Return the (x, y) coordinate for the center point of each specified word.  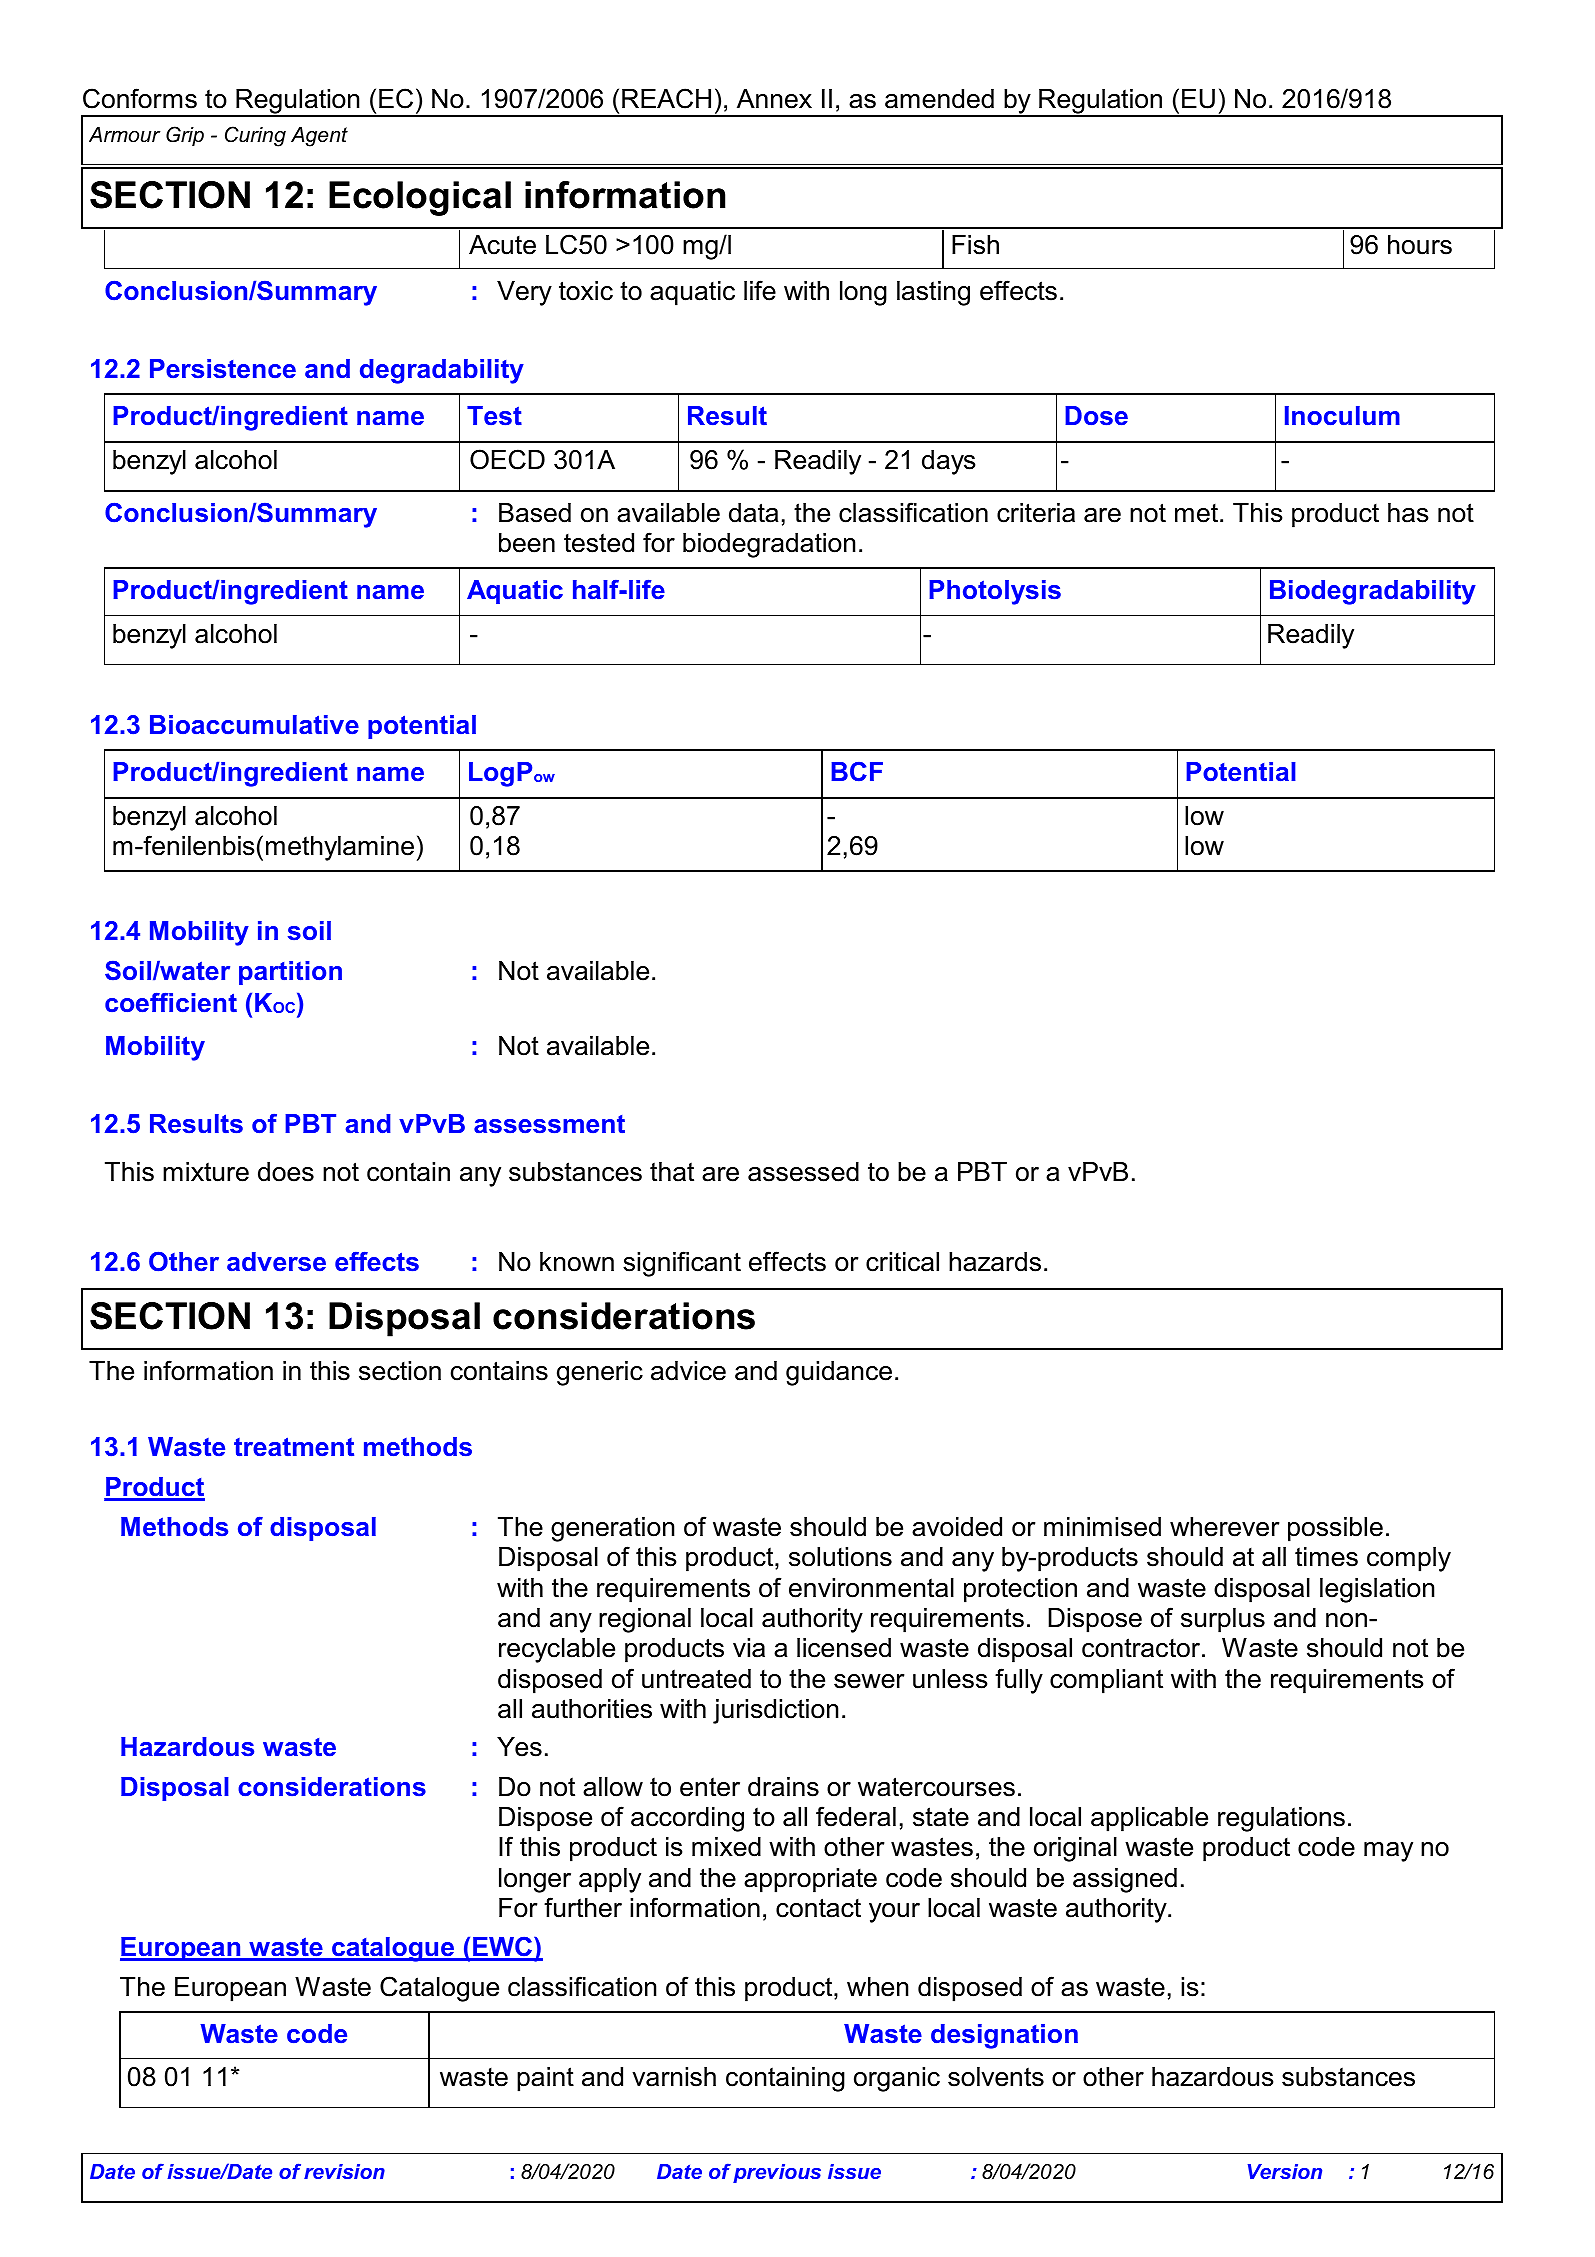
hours (1420, 245)
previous (777, 2173)
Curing (255, 136)
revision (344, 2171)
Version (1285, 2171)
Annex (774, 99)
